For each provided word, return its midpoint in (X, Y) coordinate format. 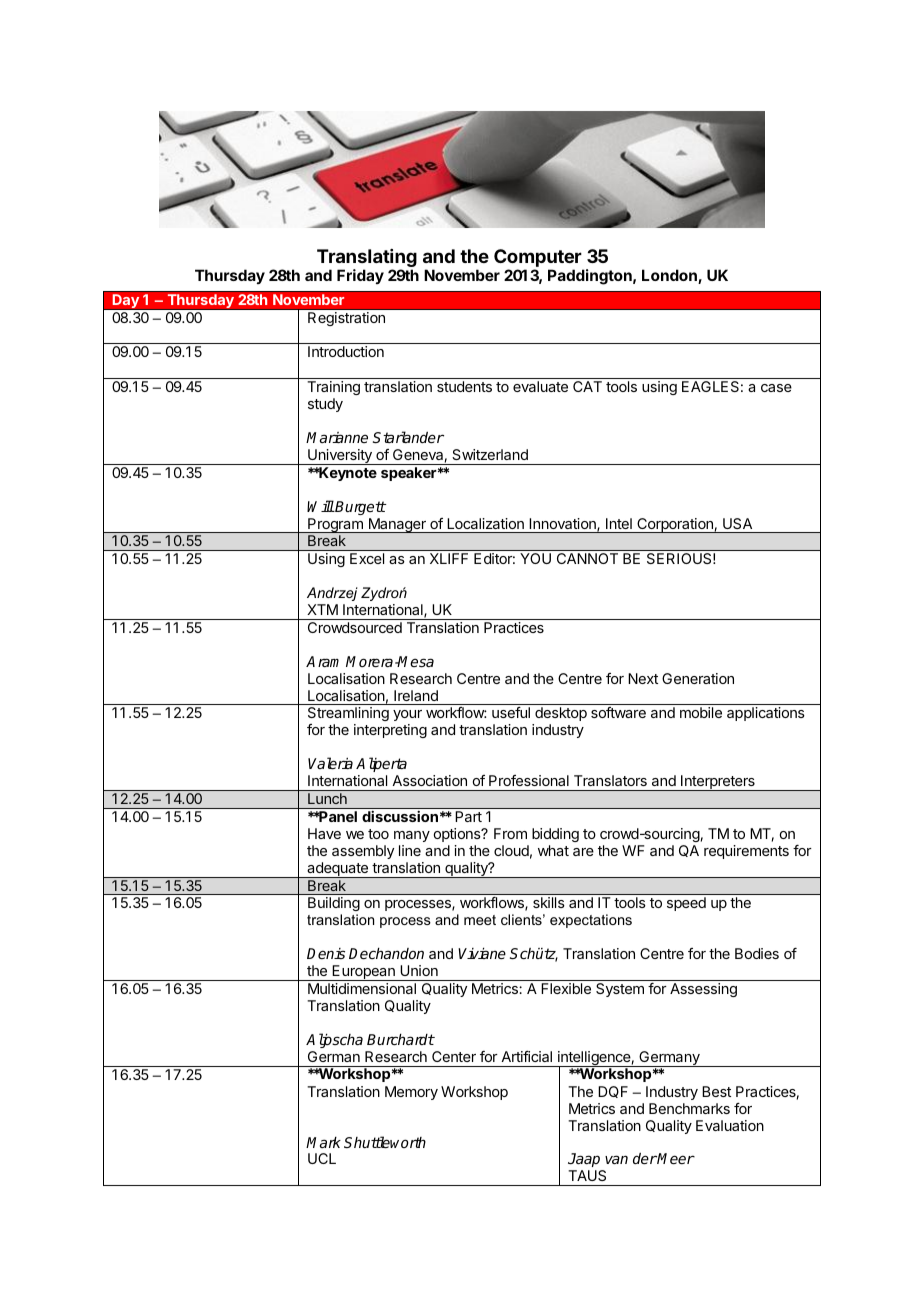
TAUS (587, 1175)
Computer (539, 259)
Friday (360, 276)
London (670, 276)
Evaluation (730, 1125)
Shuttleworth (385, 1142)
